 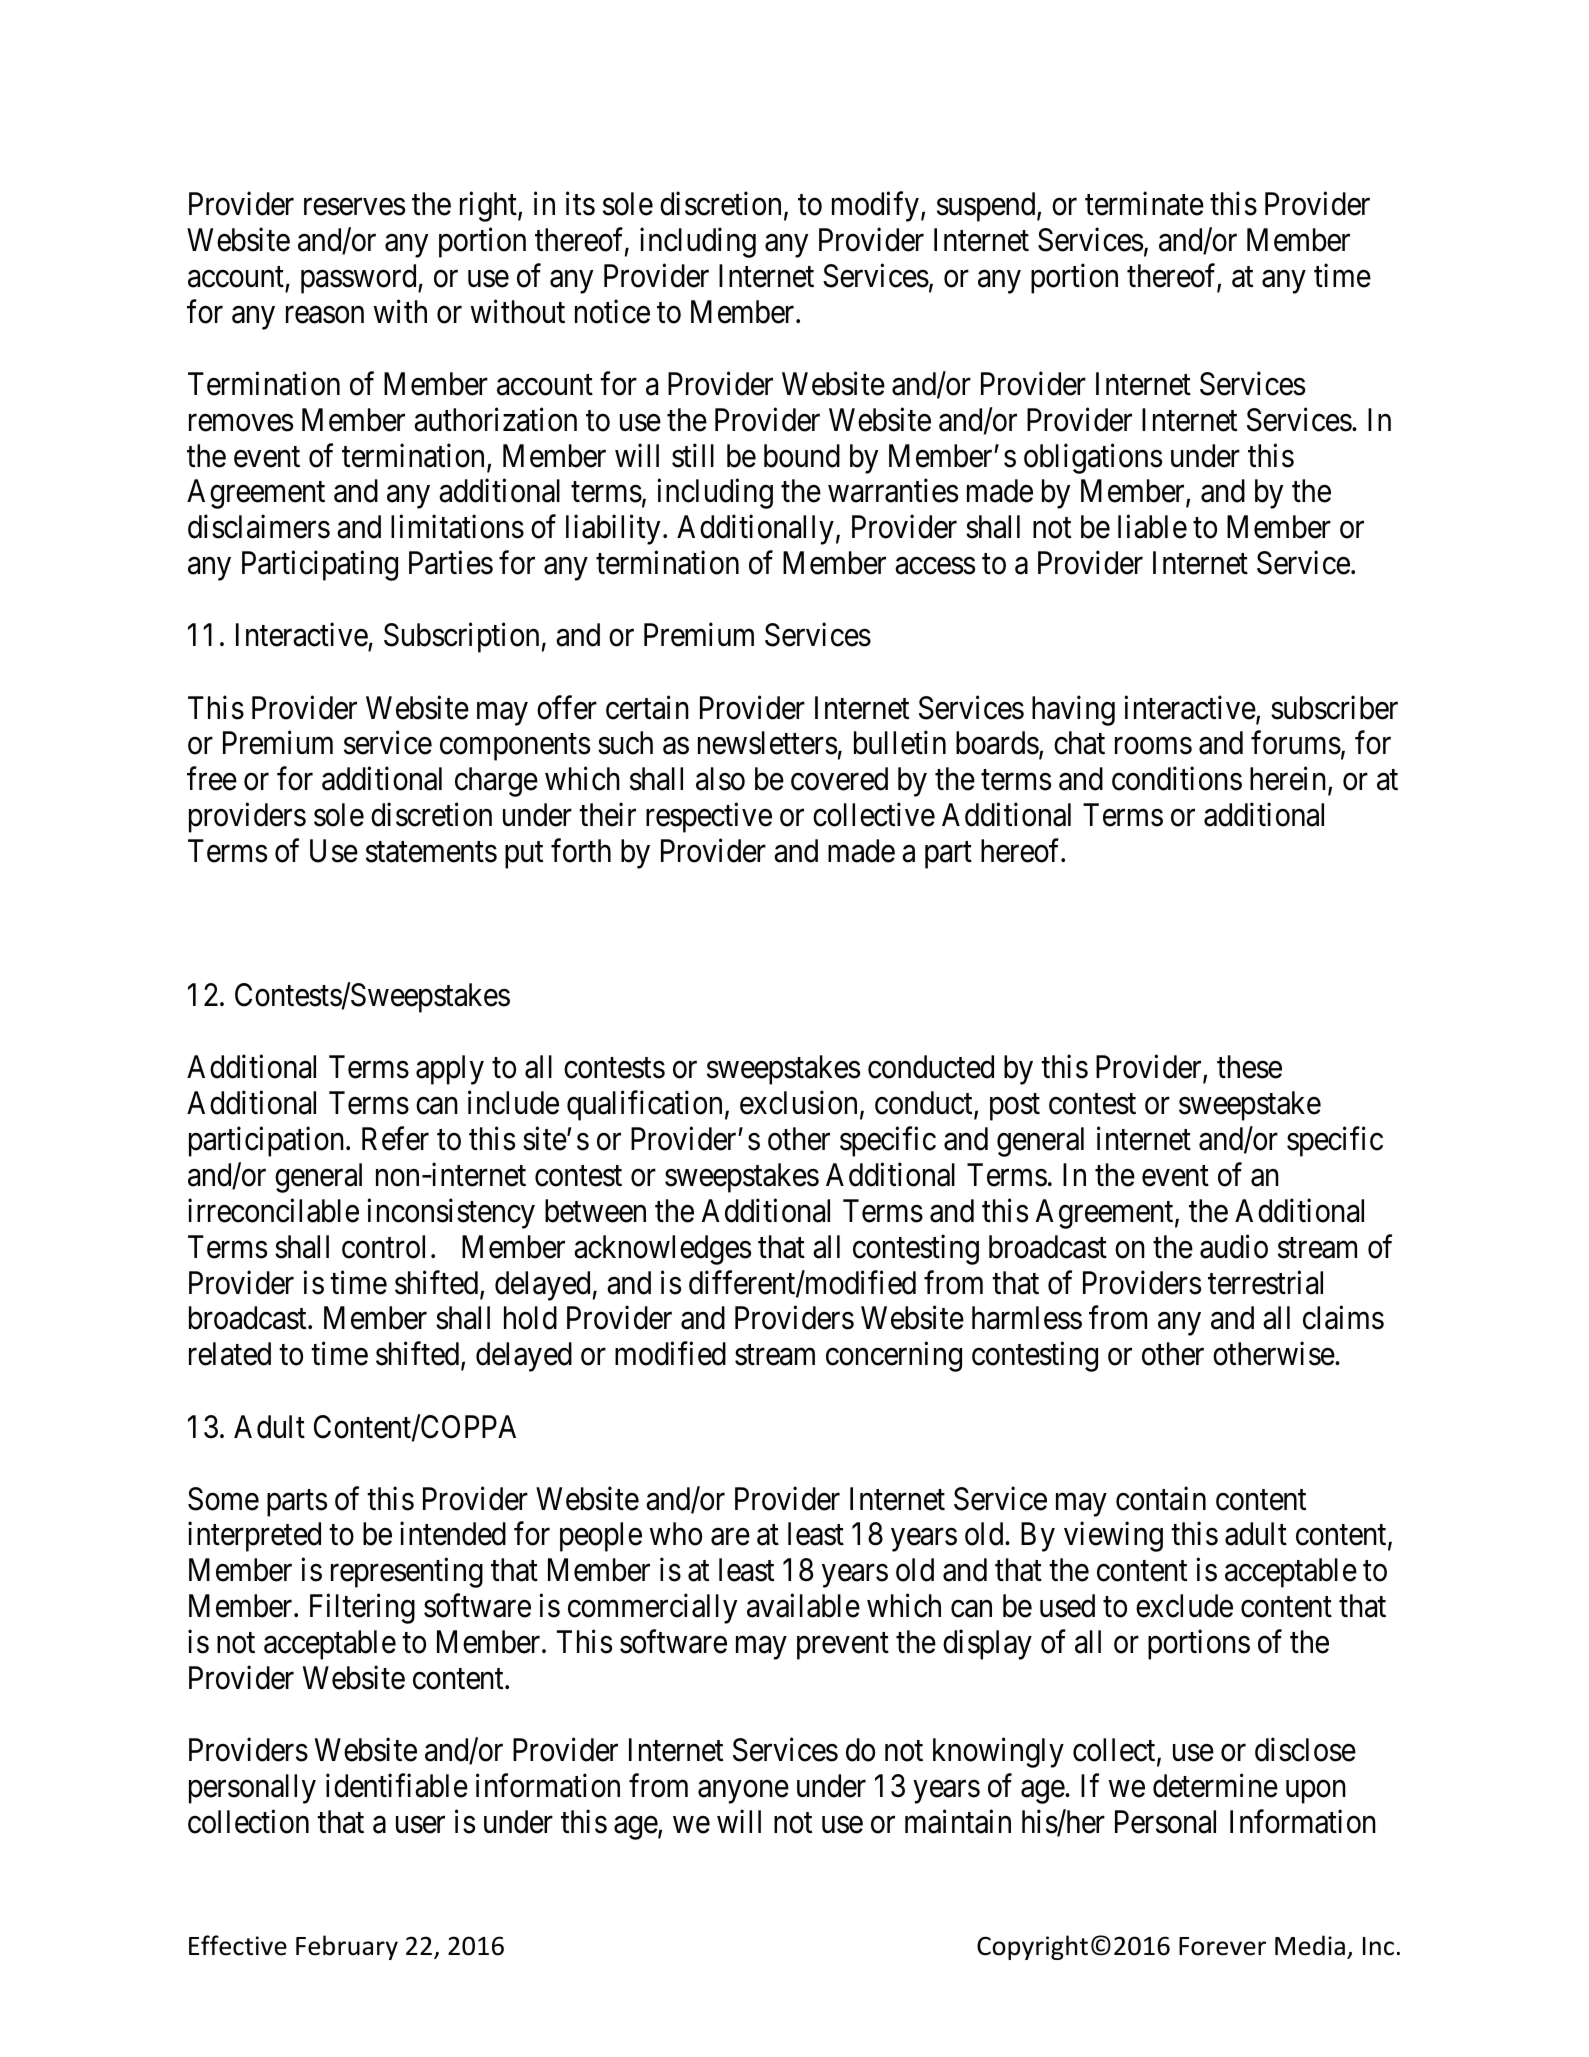 I want to click on concerning, so click(x=894, y=1357).
